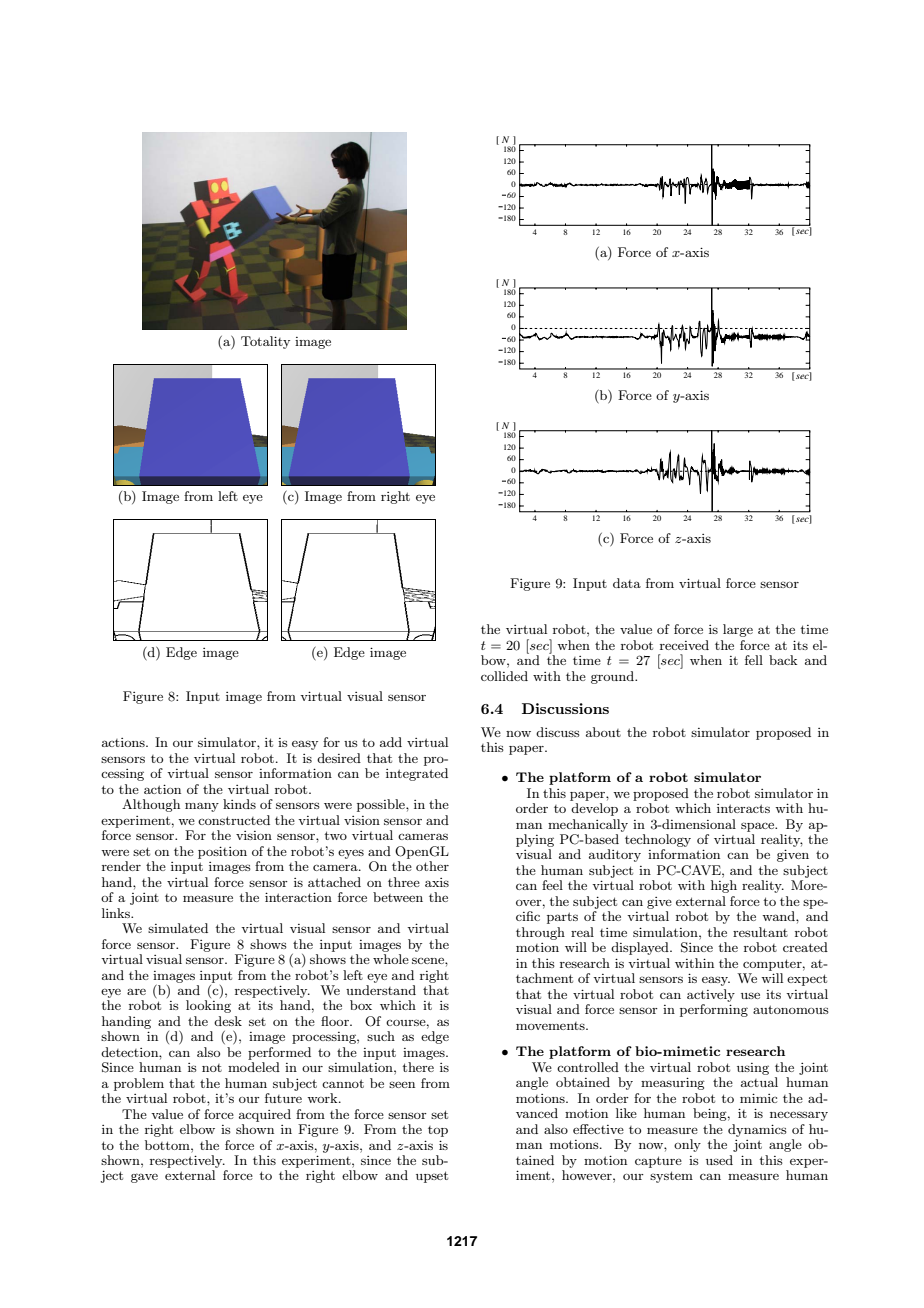  I want to click on large, so click(738, 630).
